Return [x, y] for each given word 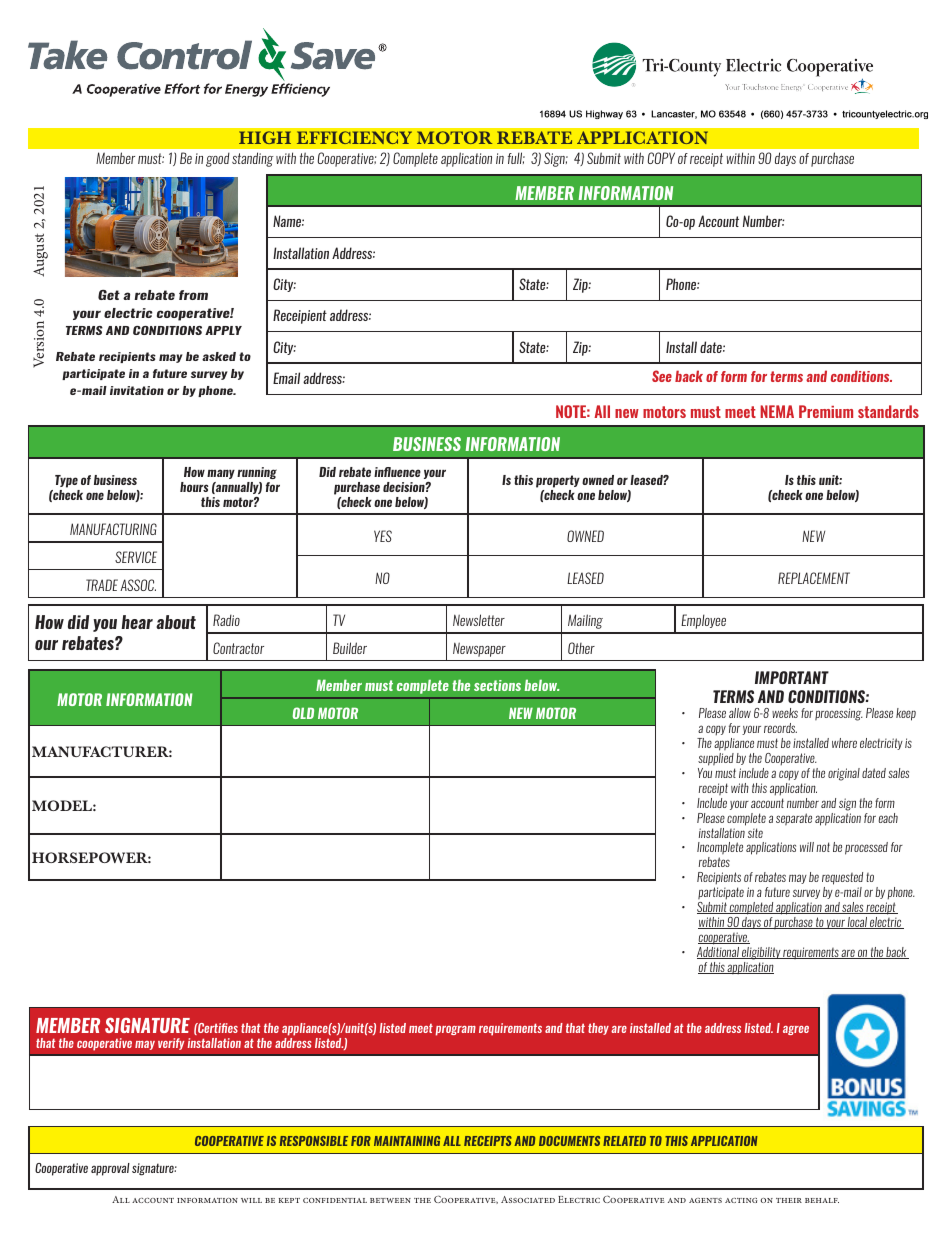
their [789, 1200]
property [558, 481]
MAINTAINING [407, 1141]
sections [497, 685]
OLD [303, 713]
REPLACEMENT [814, 578]
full [516, 158]
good [218, 159]
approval [110, 1169]
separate [794, 819]
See [662, 376]
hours [194, 487]
